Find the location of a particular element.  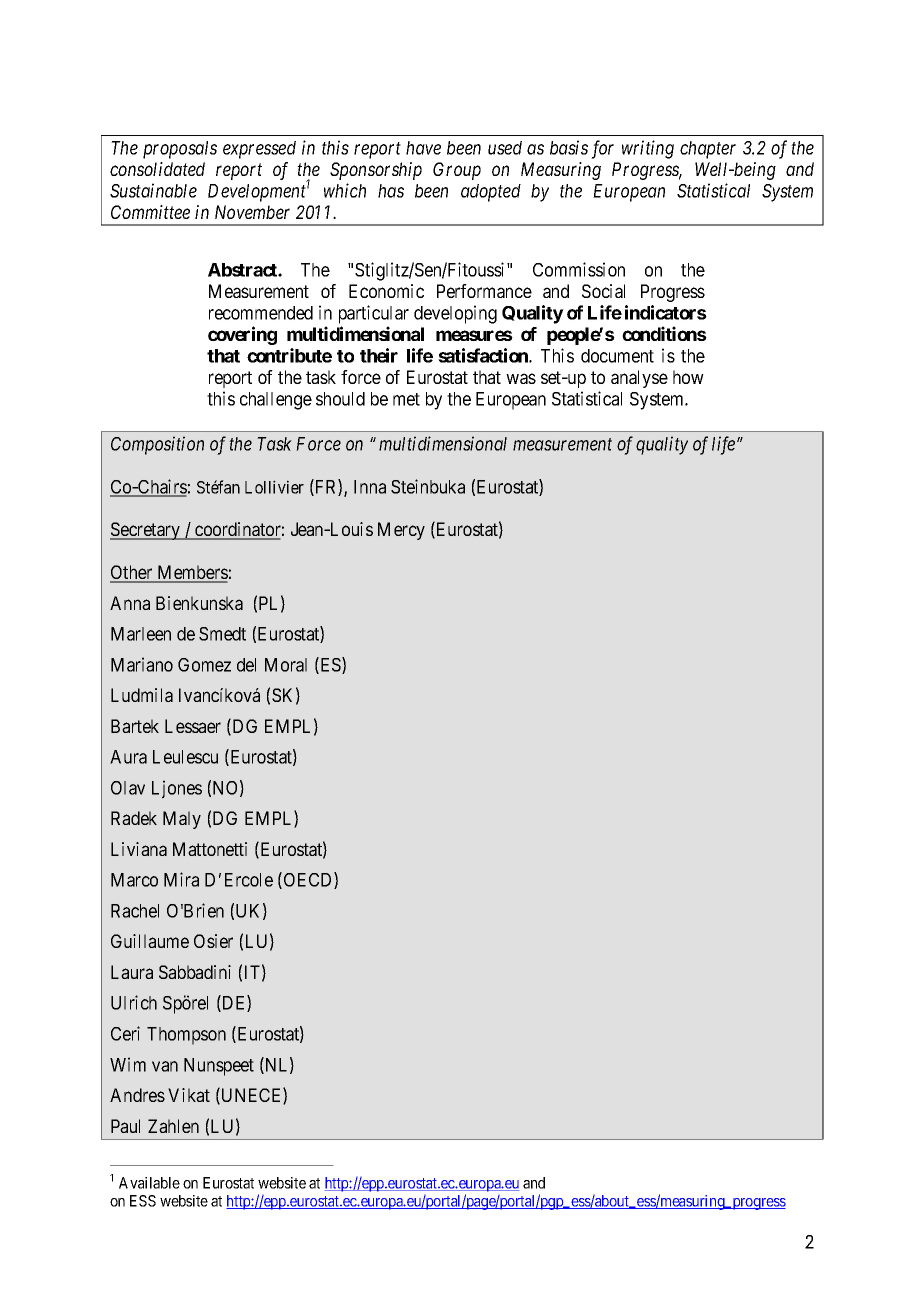

writing is located at coordinates (648, 149).
